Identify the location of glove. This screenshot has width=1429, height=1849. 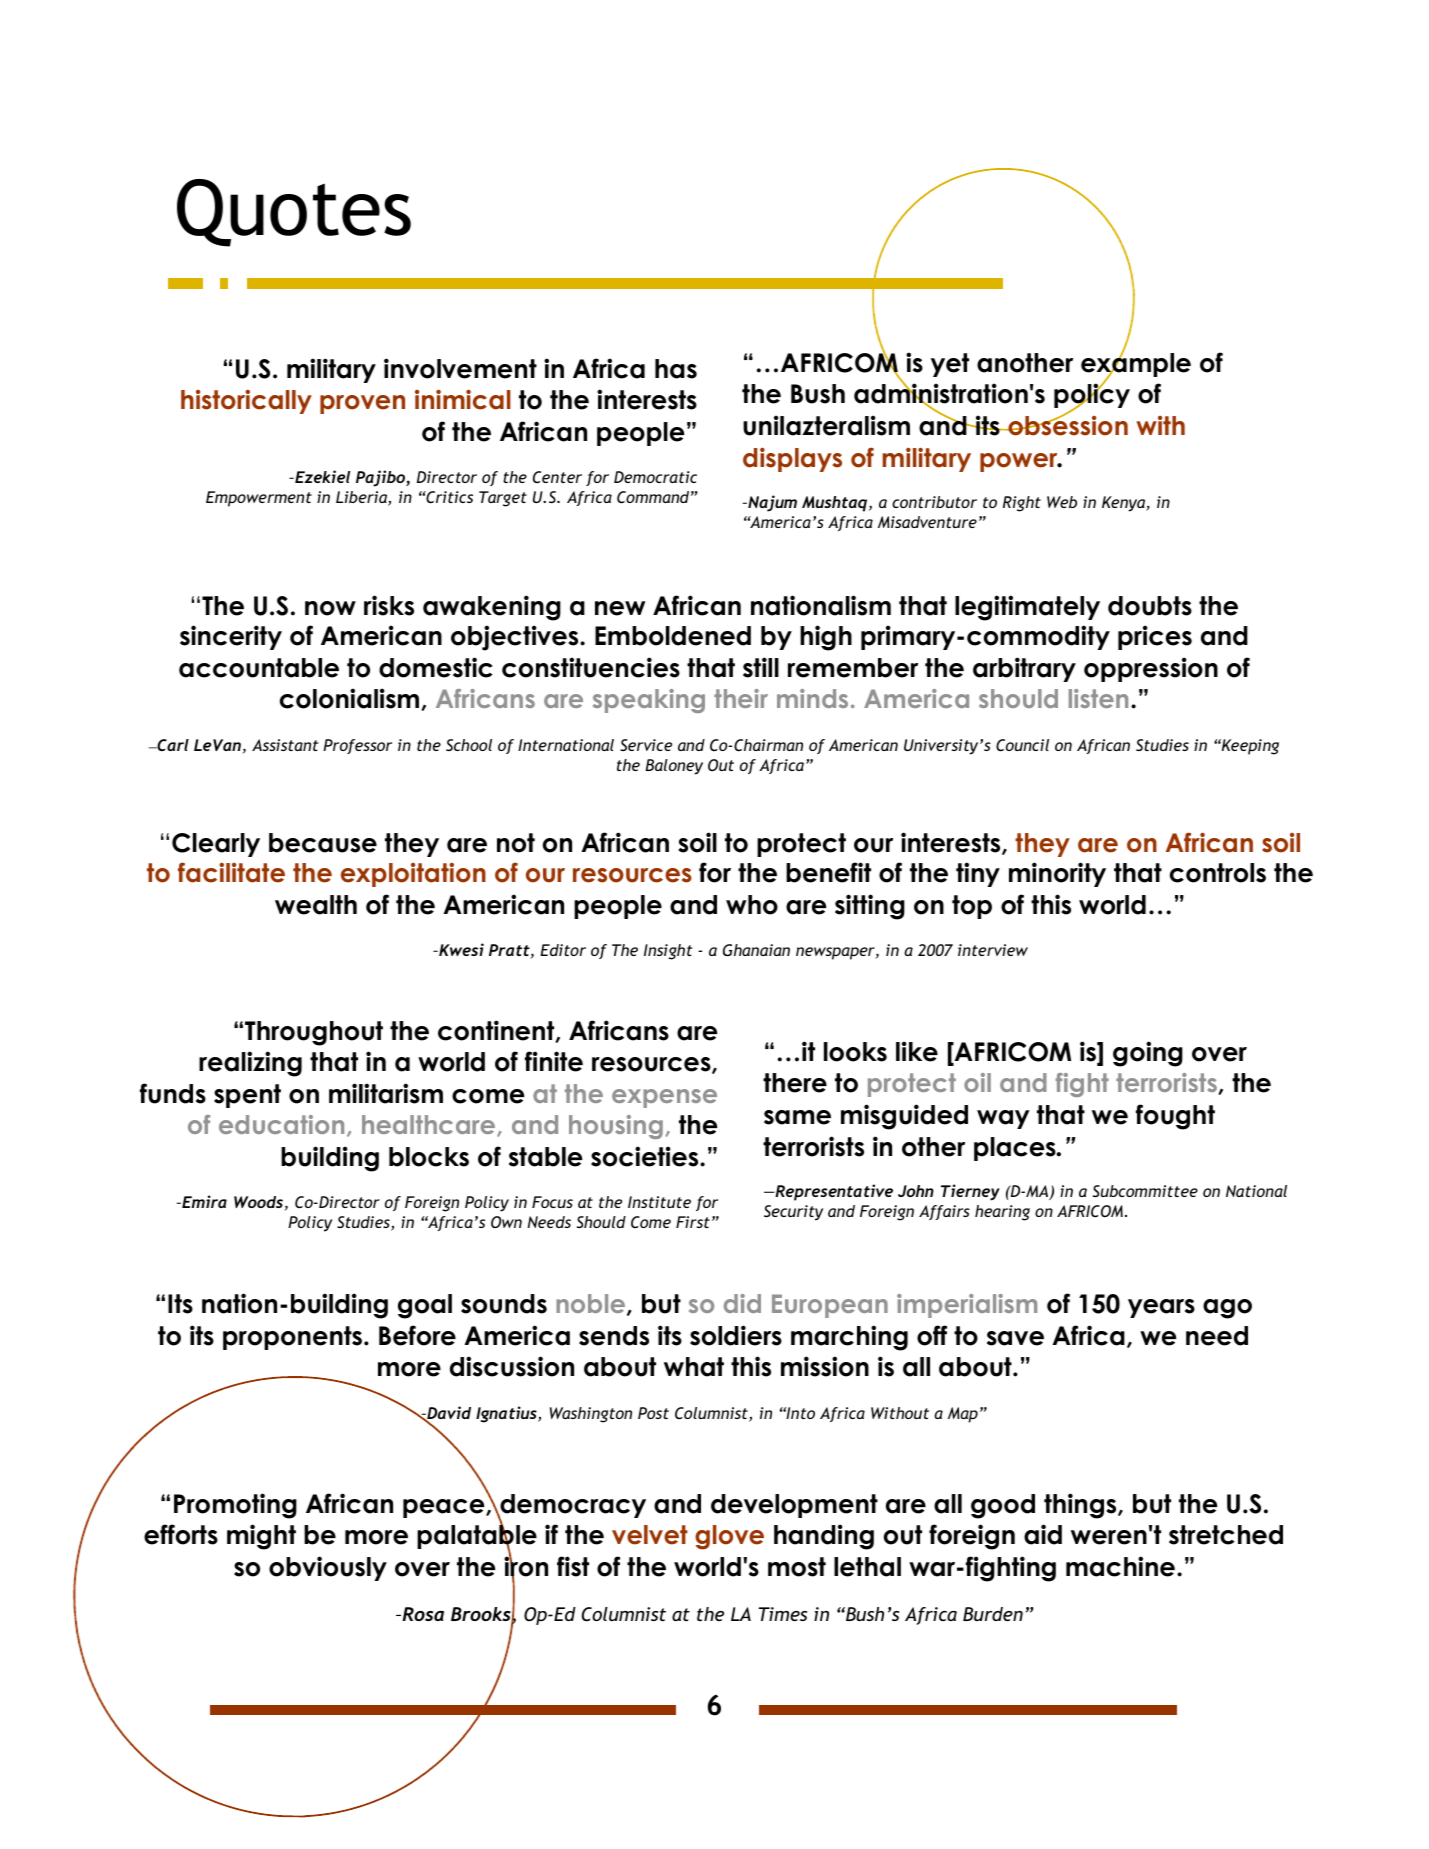
(729, 1537).
